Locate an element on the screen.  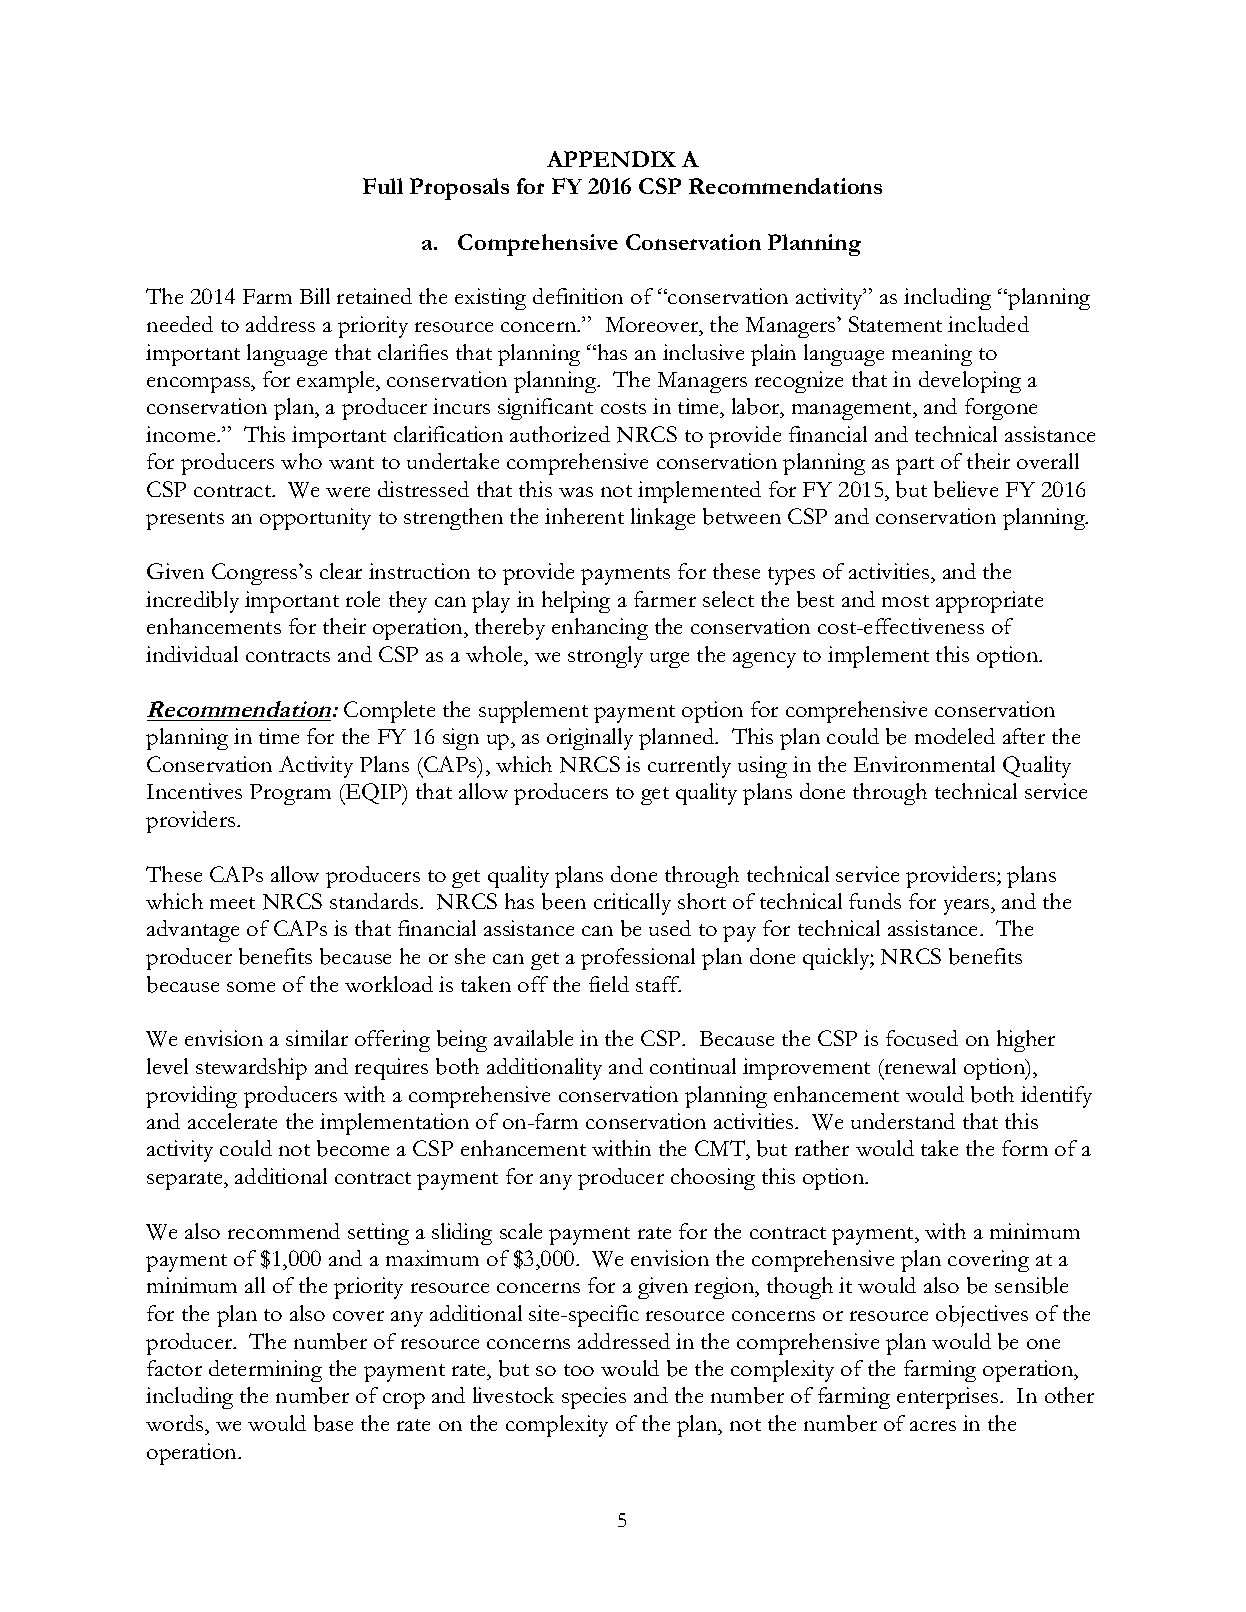
included is located at coordinates (988, 324).
